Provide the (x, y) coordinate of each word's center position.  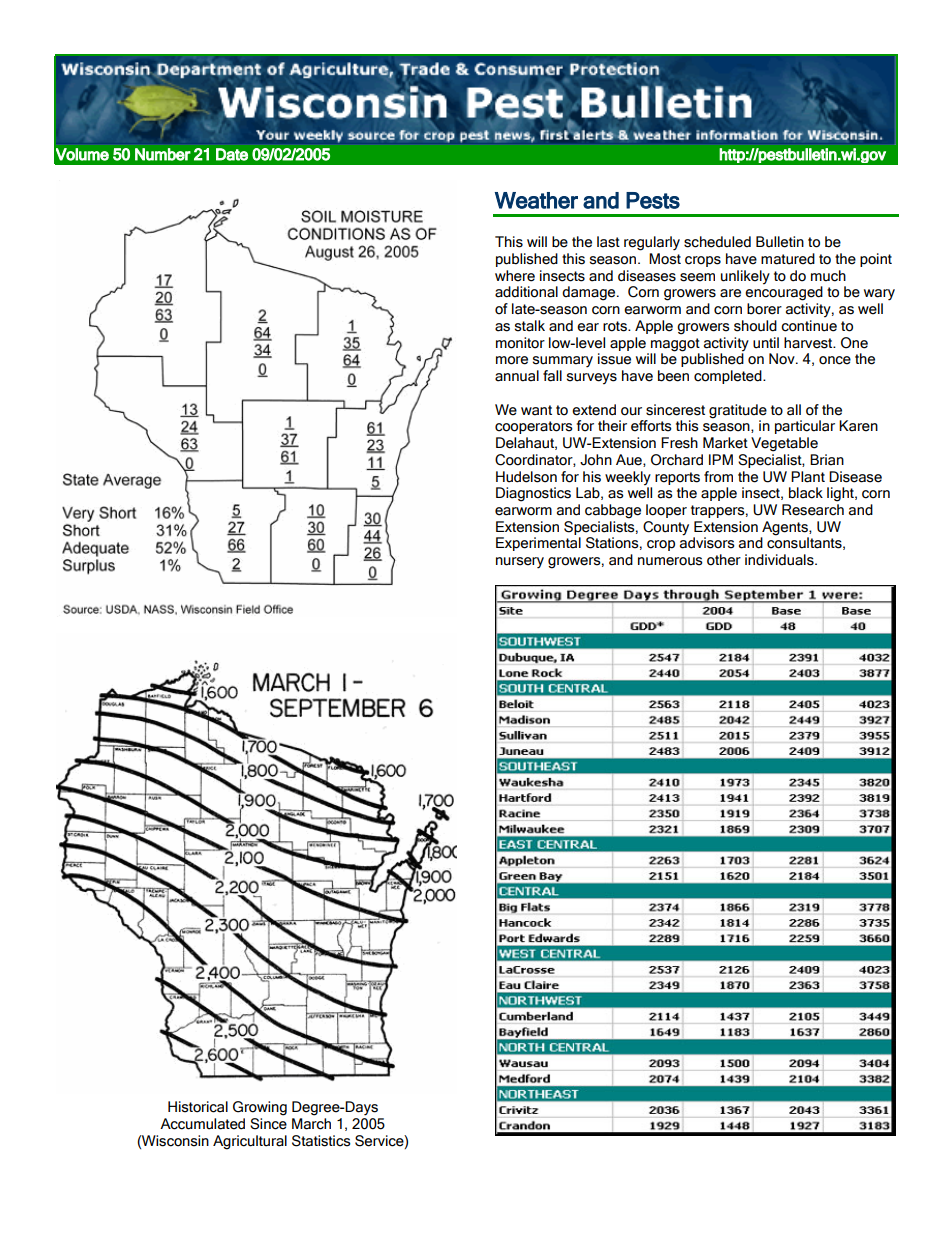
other (724, 560)
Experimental (538, 544)
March (311, 1124)
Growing (260, 1108)
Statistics (321, 1141)
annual (517, 376)
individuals (780, 560)
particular (805, 427)
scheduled (717, 242)
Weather (536, 200)
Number (163, 154)
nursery (520, 563)
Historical (198, 1107)
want (536, 410)
